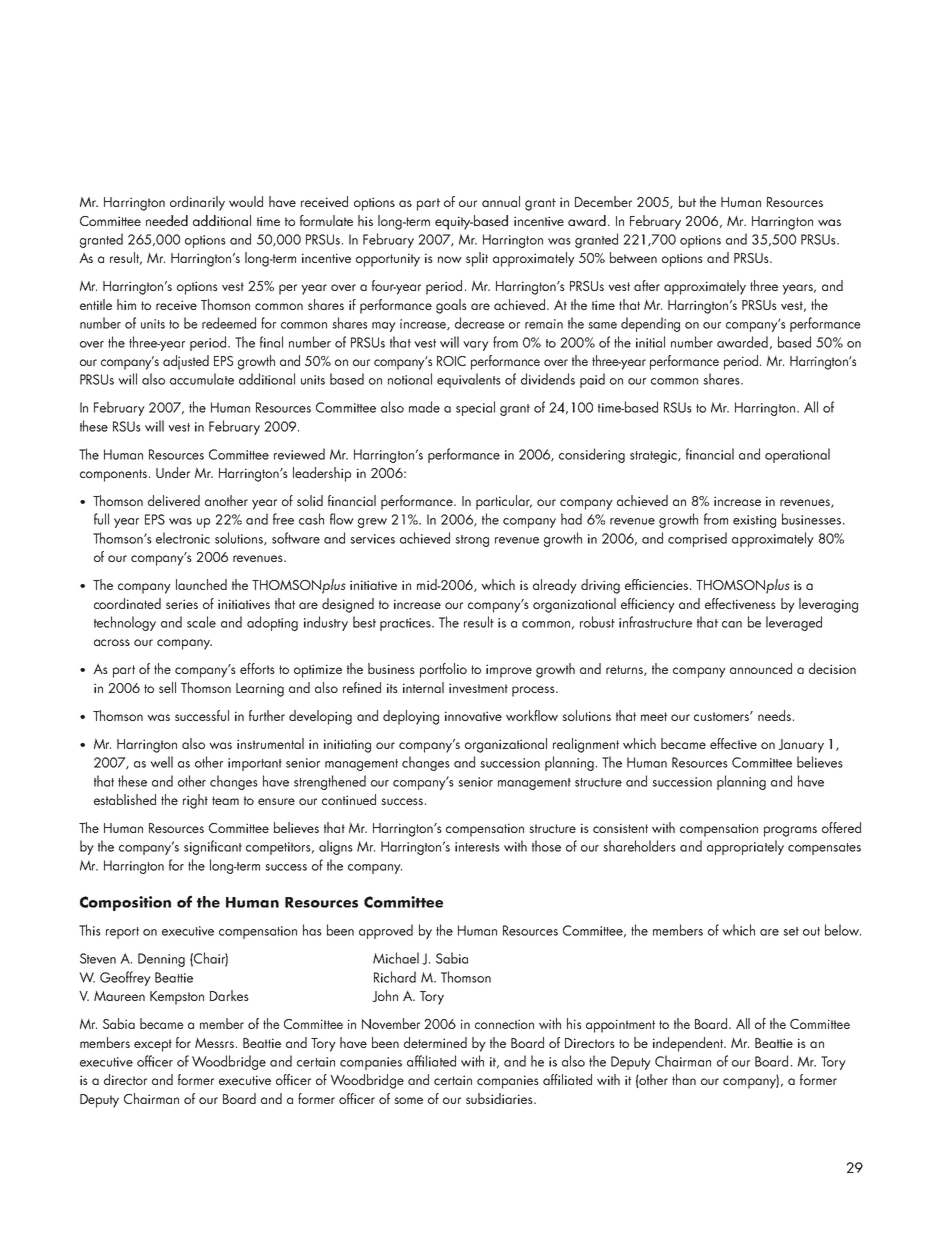  Describe the element at coordinates (477, 259) in the document. I see `split` at that location.
